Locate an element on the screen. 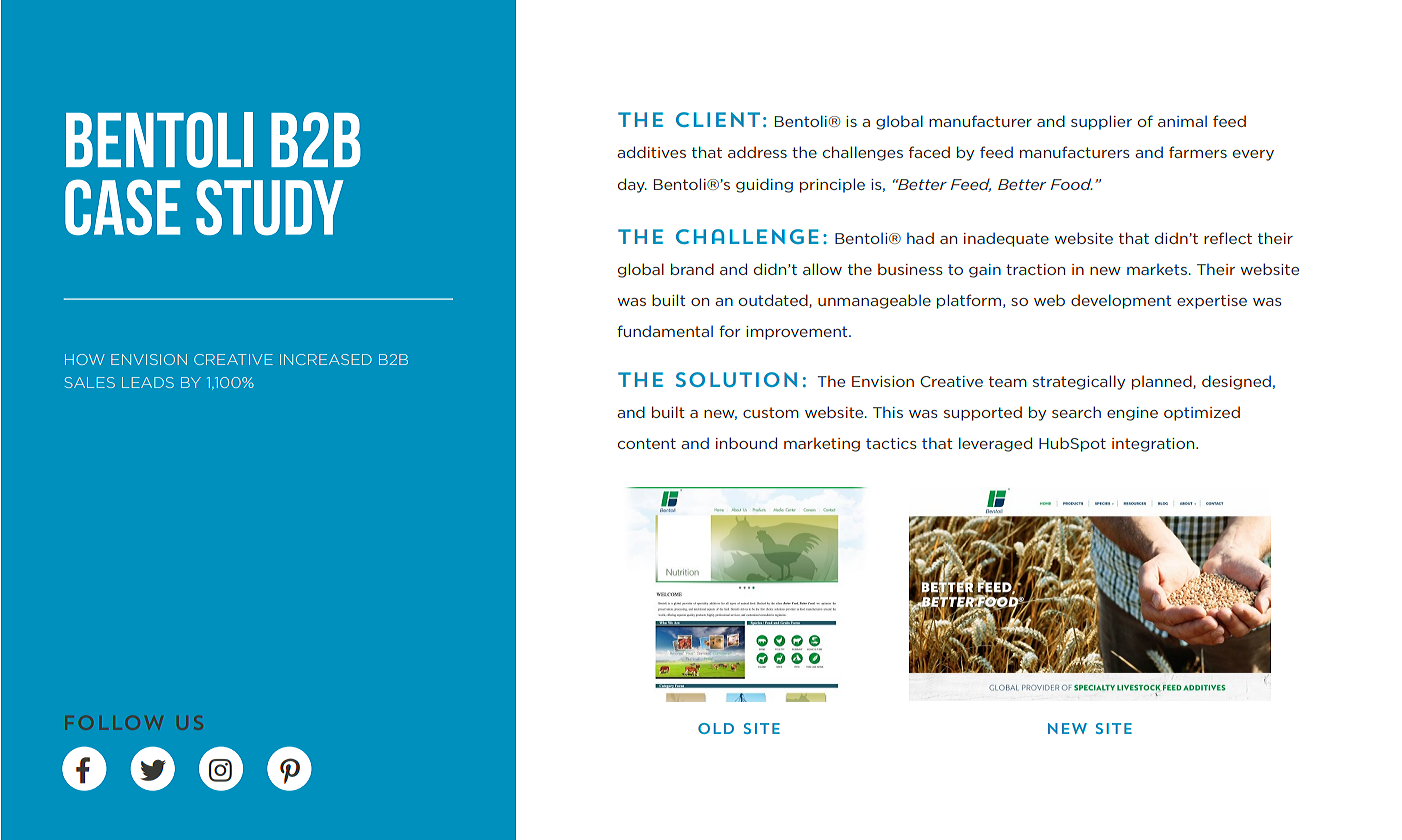 The width and height of the screenshot is (1402, 840). LEADS is located at coordinates (148, 382).
